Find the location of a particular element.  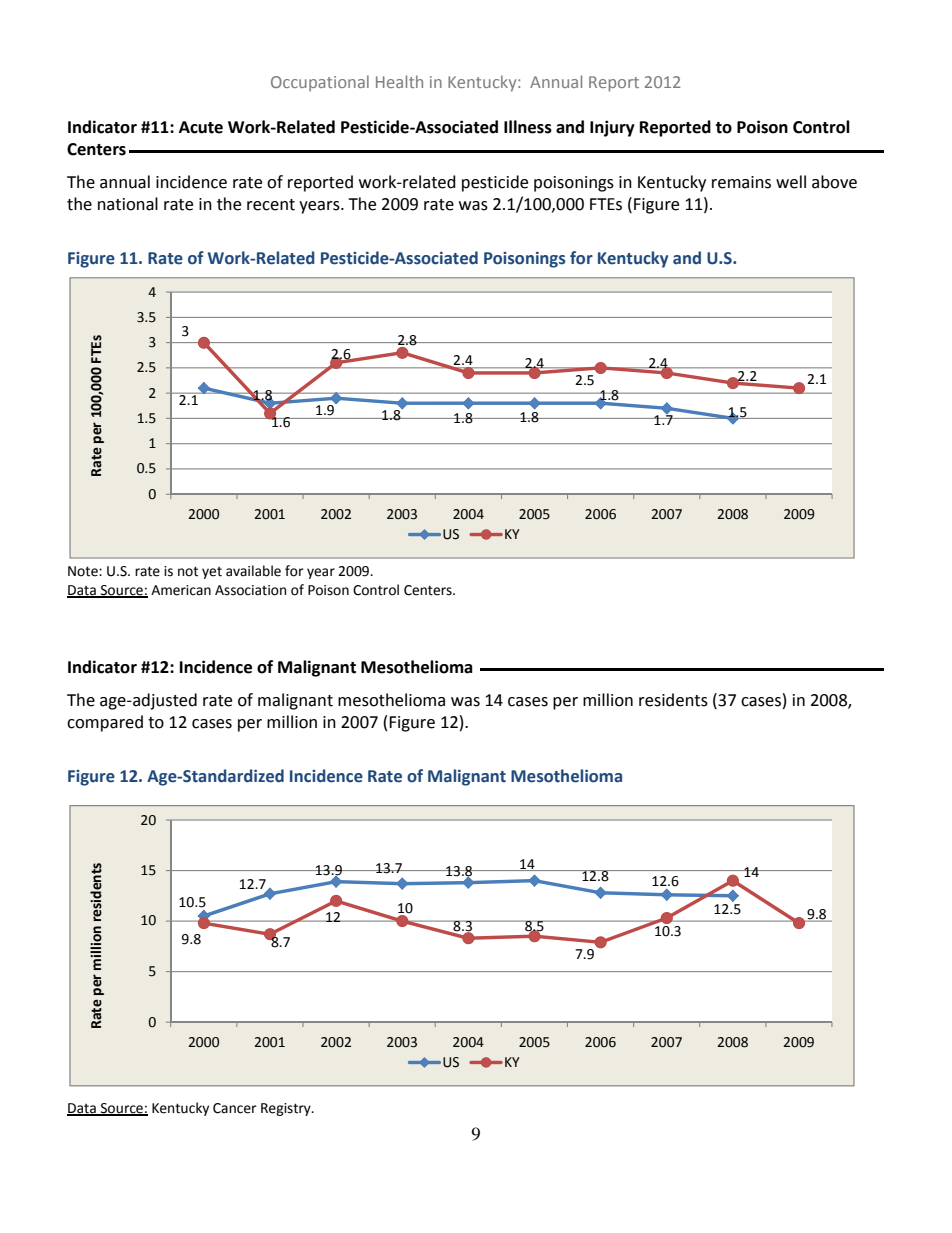

available is located at coordinates (253, 571).
